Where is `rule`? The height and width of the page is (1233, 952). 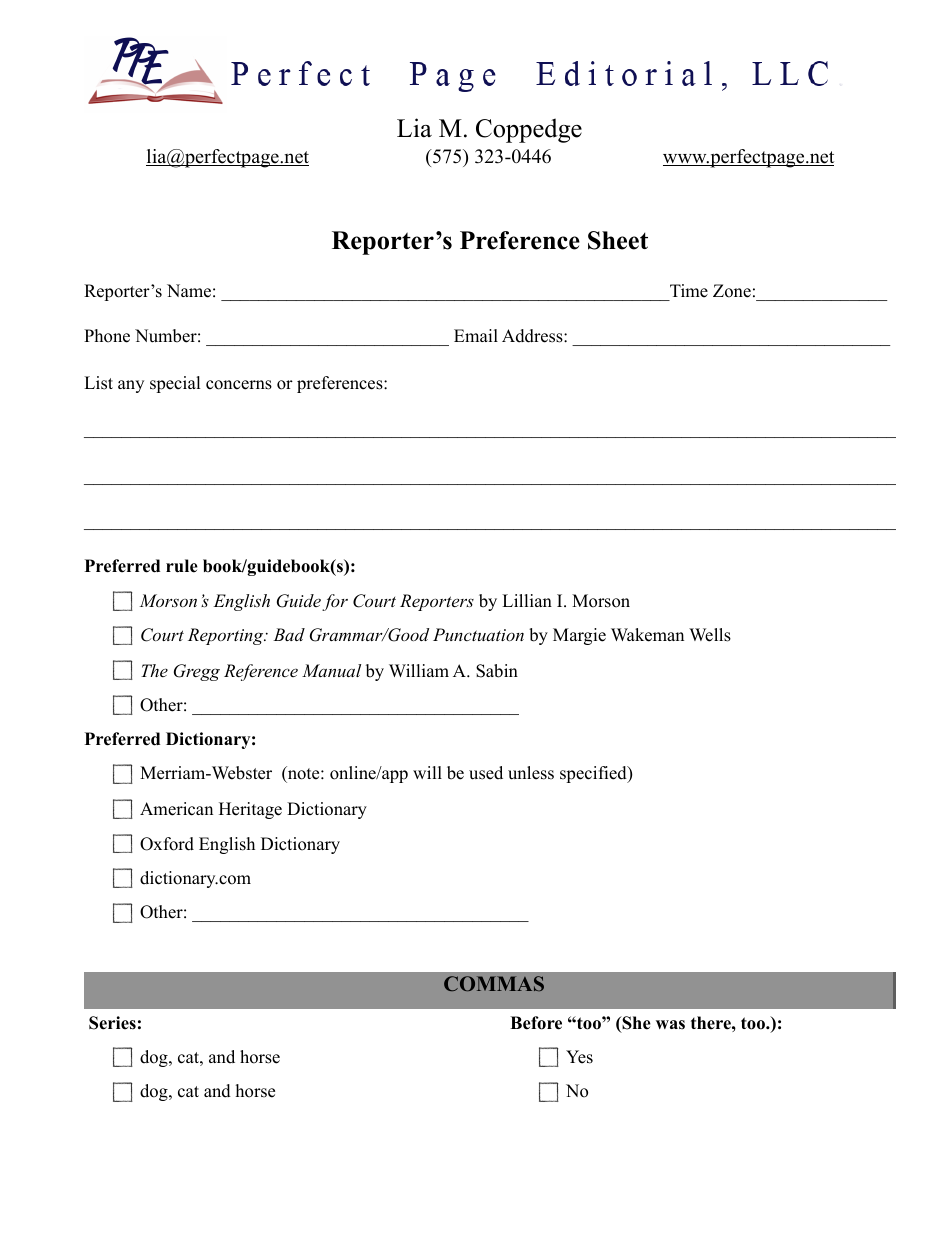 rule is located at coordinates (182, 566).
